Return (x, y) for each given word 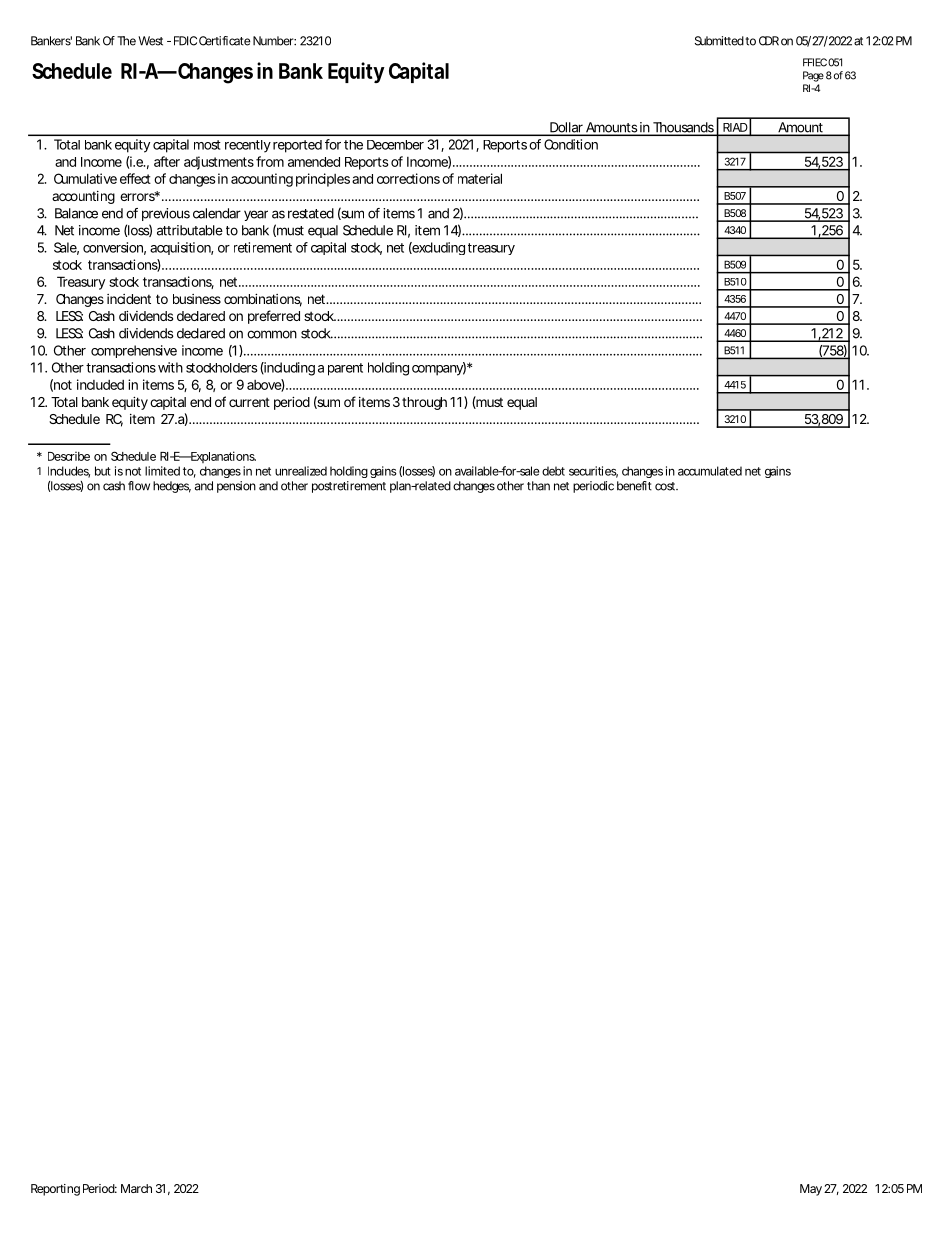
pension (236, 487)
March (136, 1188)
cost (666, 486)
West (150, 41)
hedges (172, 487)
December (395, 145)
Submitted (719, 41)
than (538, 486)
